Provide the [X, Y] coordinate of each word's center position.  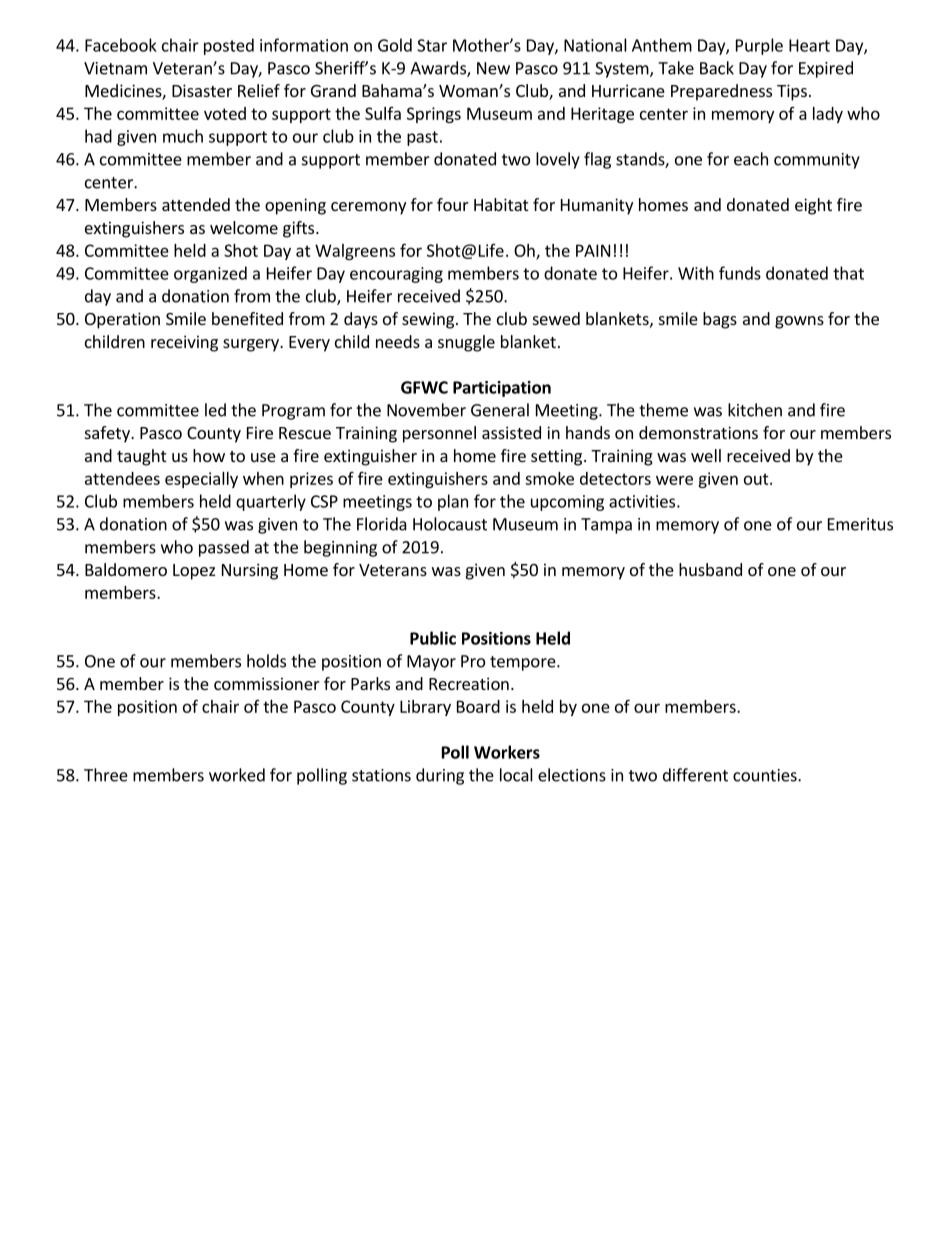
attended [196, 204]
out [757, 479]
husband [710, 569]
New [493, 68]
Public [433, 638]
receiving [184, 343]
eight [813, 206]
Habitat [501, 204]
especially [201, 480]
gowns [799, 322]
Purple [759, 46]
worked [237, 775]
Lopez [194, 572]
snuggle [466, 343]
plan [453, 502]
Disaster [202, 90]
